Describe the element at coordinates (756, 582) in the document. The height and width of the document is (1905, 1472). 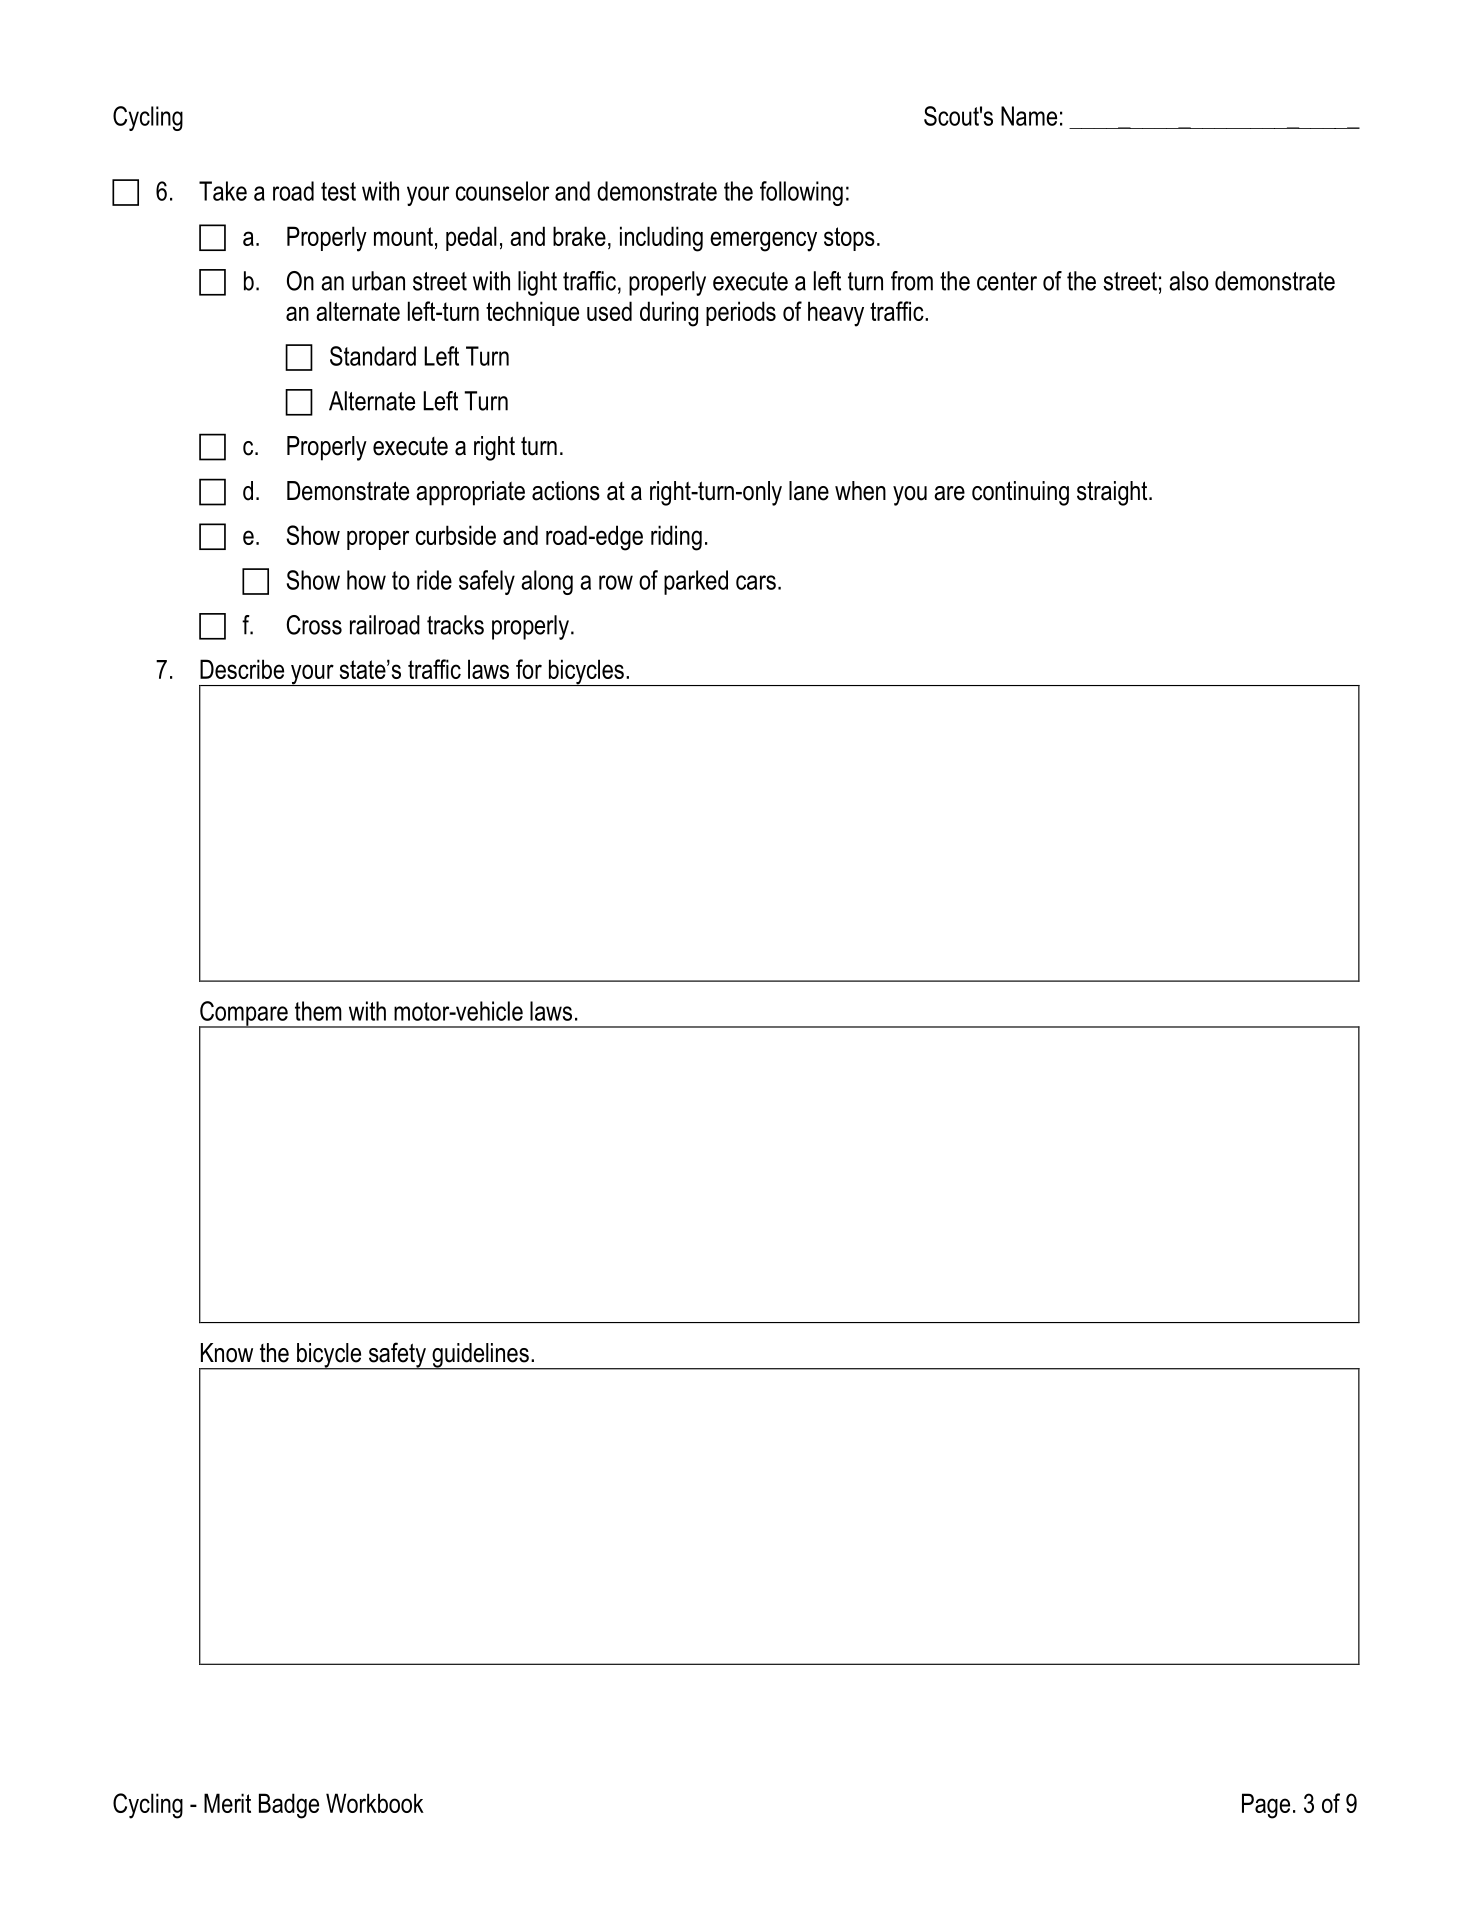
I see `cars` at that location.
